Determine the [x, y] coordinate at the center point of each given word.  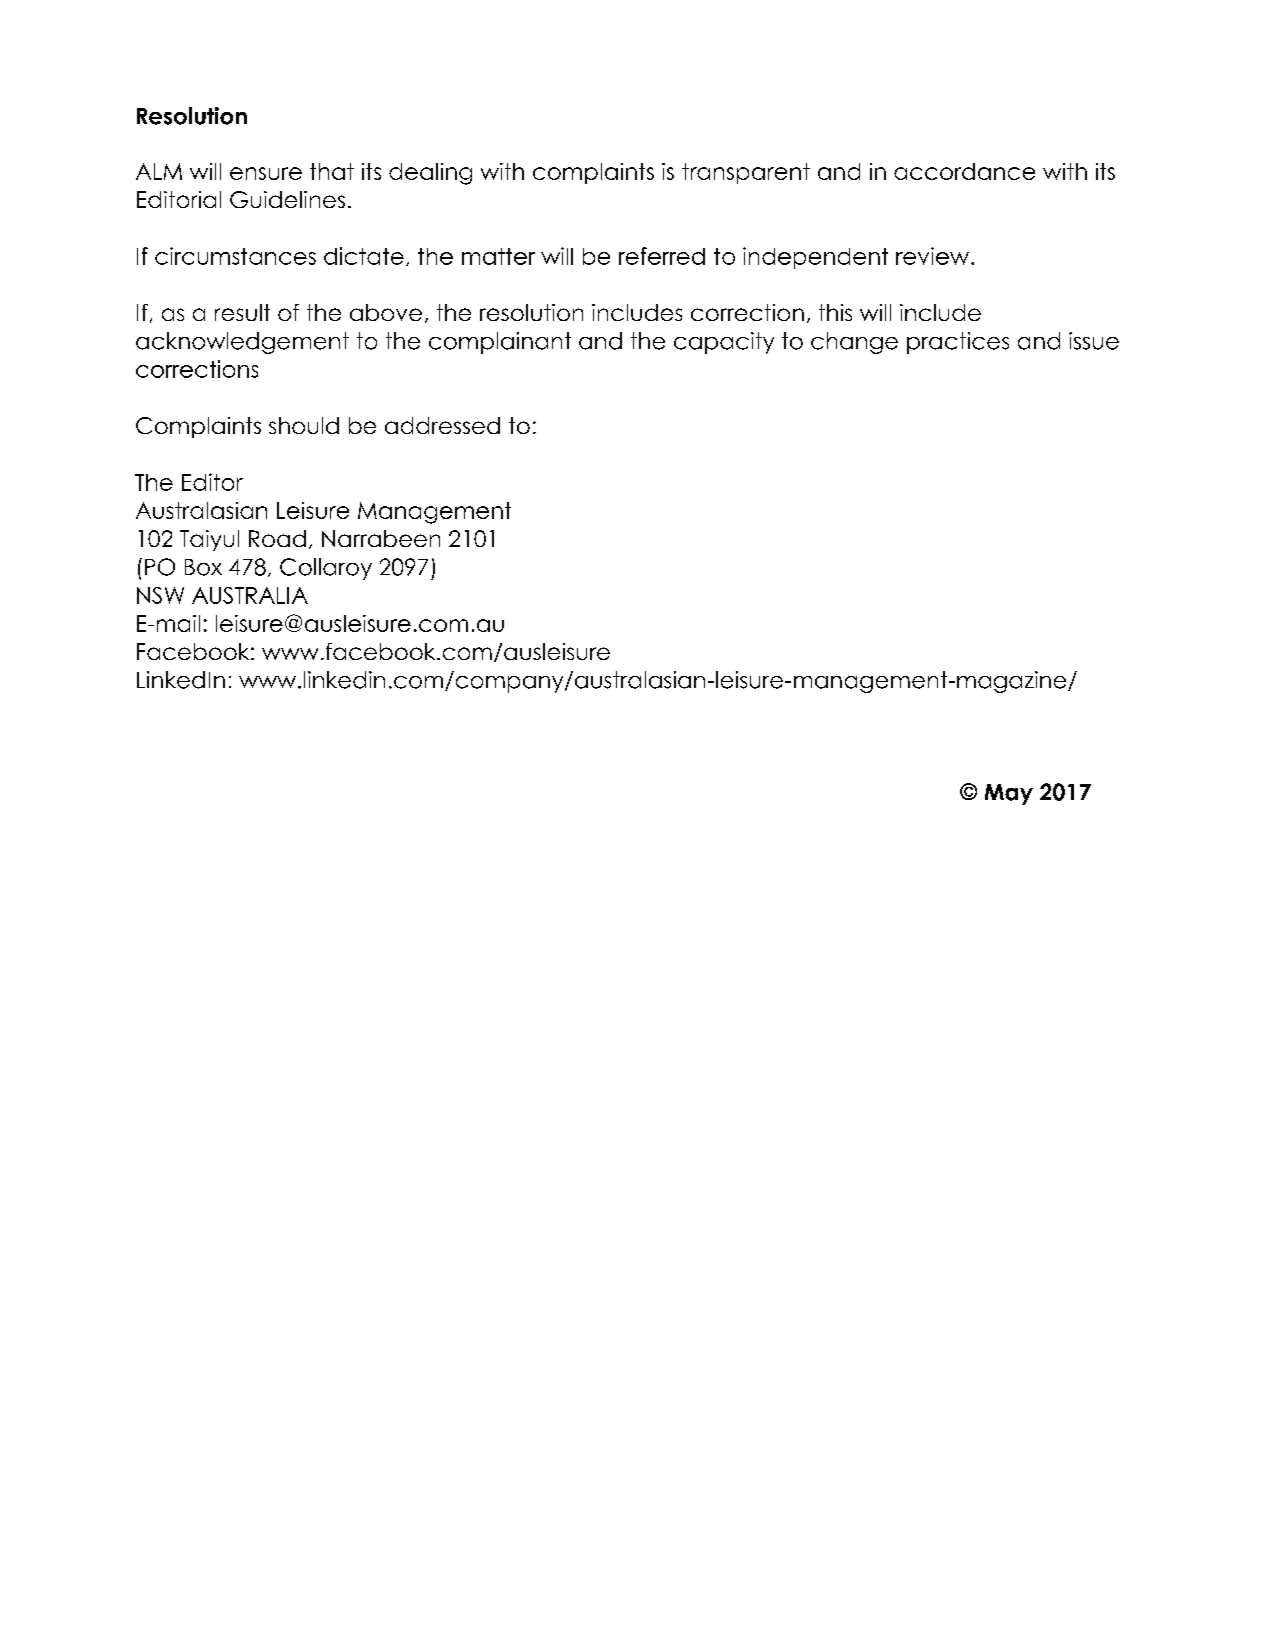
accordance [964, 171]
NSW [160, 595]
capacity [724, 343]
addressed [442, 425]
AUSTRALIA [250, 595]
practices [958, 343]
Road [277, 538]
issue [1094, 341]
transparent [746, 173]
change [854, 343]
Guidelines [287, 199]
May [1009, 794]
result [242, 312]
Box [203, 567]
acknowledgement [242, 343]
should [304, 425]
